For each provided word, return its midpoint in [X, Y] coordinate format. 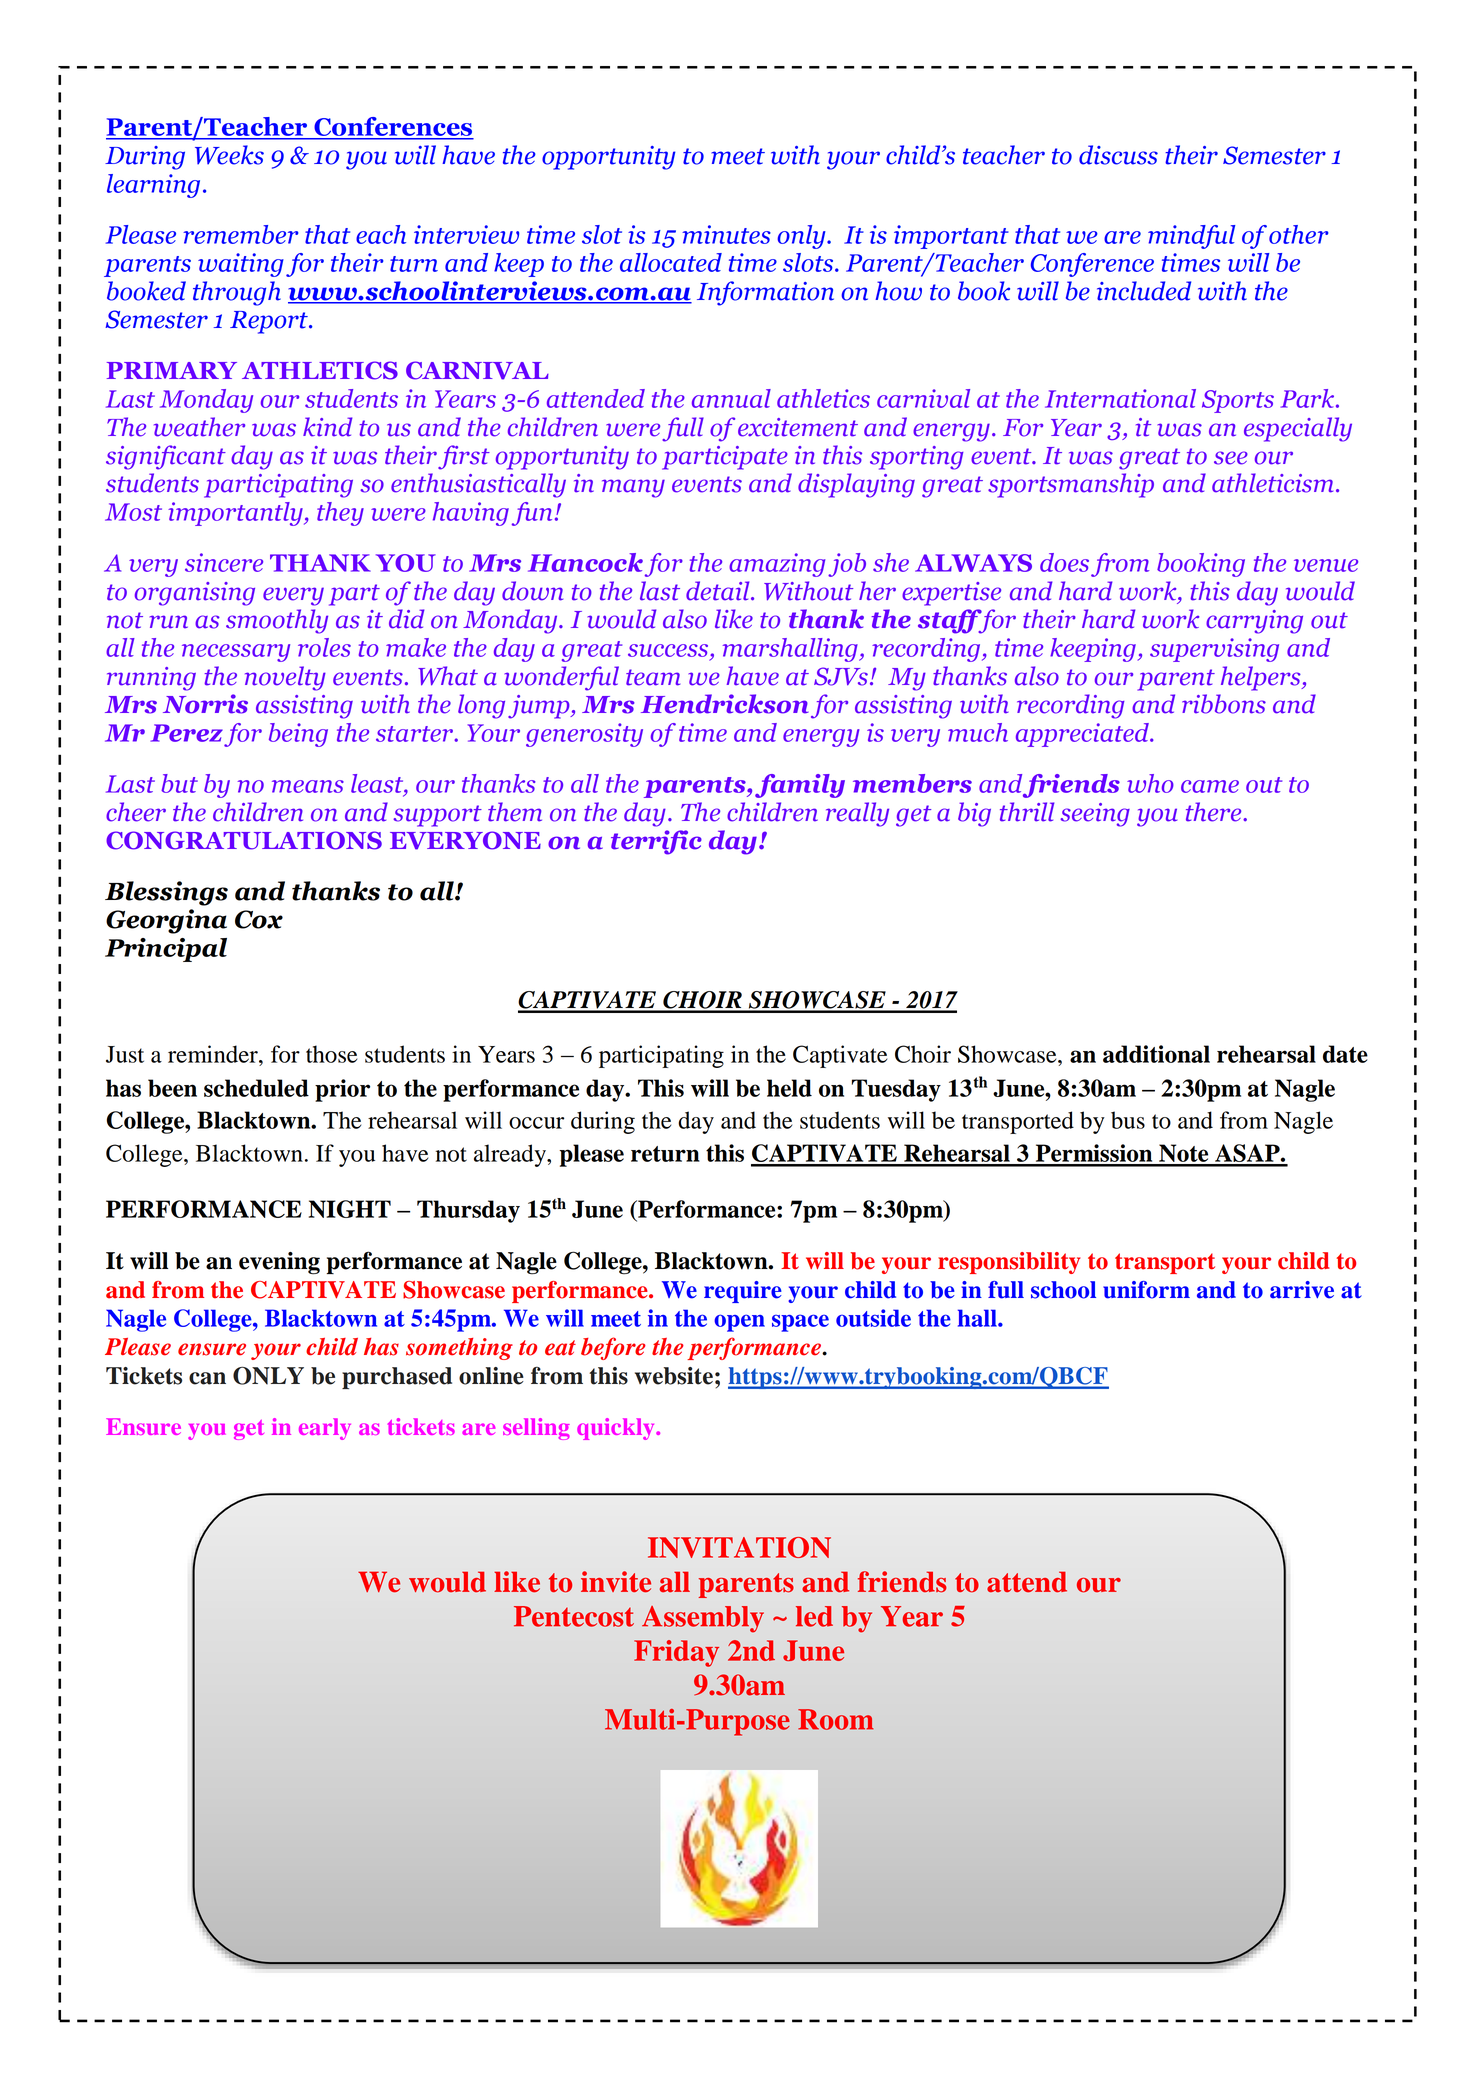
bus [1128, 1120]
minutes [726, 234]
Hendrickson [725, 704]
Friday [676, 1653]
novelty [285, 678]
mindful [1191, 237]
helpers [1262, 678]
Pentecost [574, 1616]
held [789, 1088]
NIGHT [350, 1209]
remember [241, 234]
